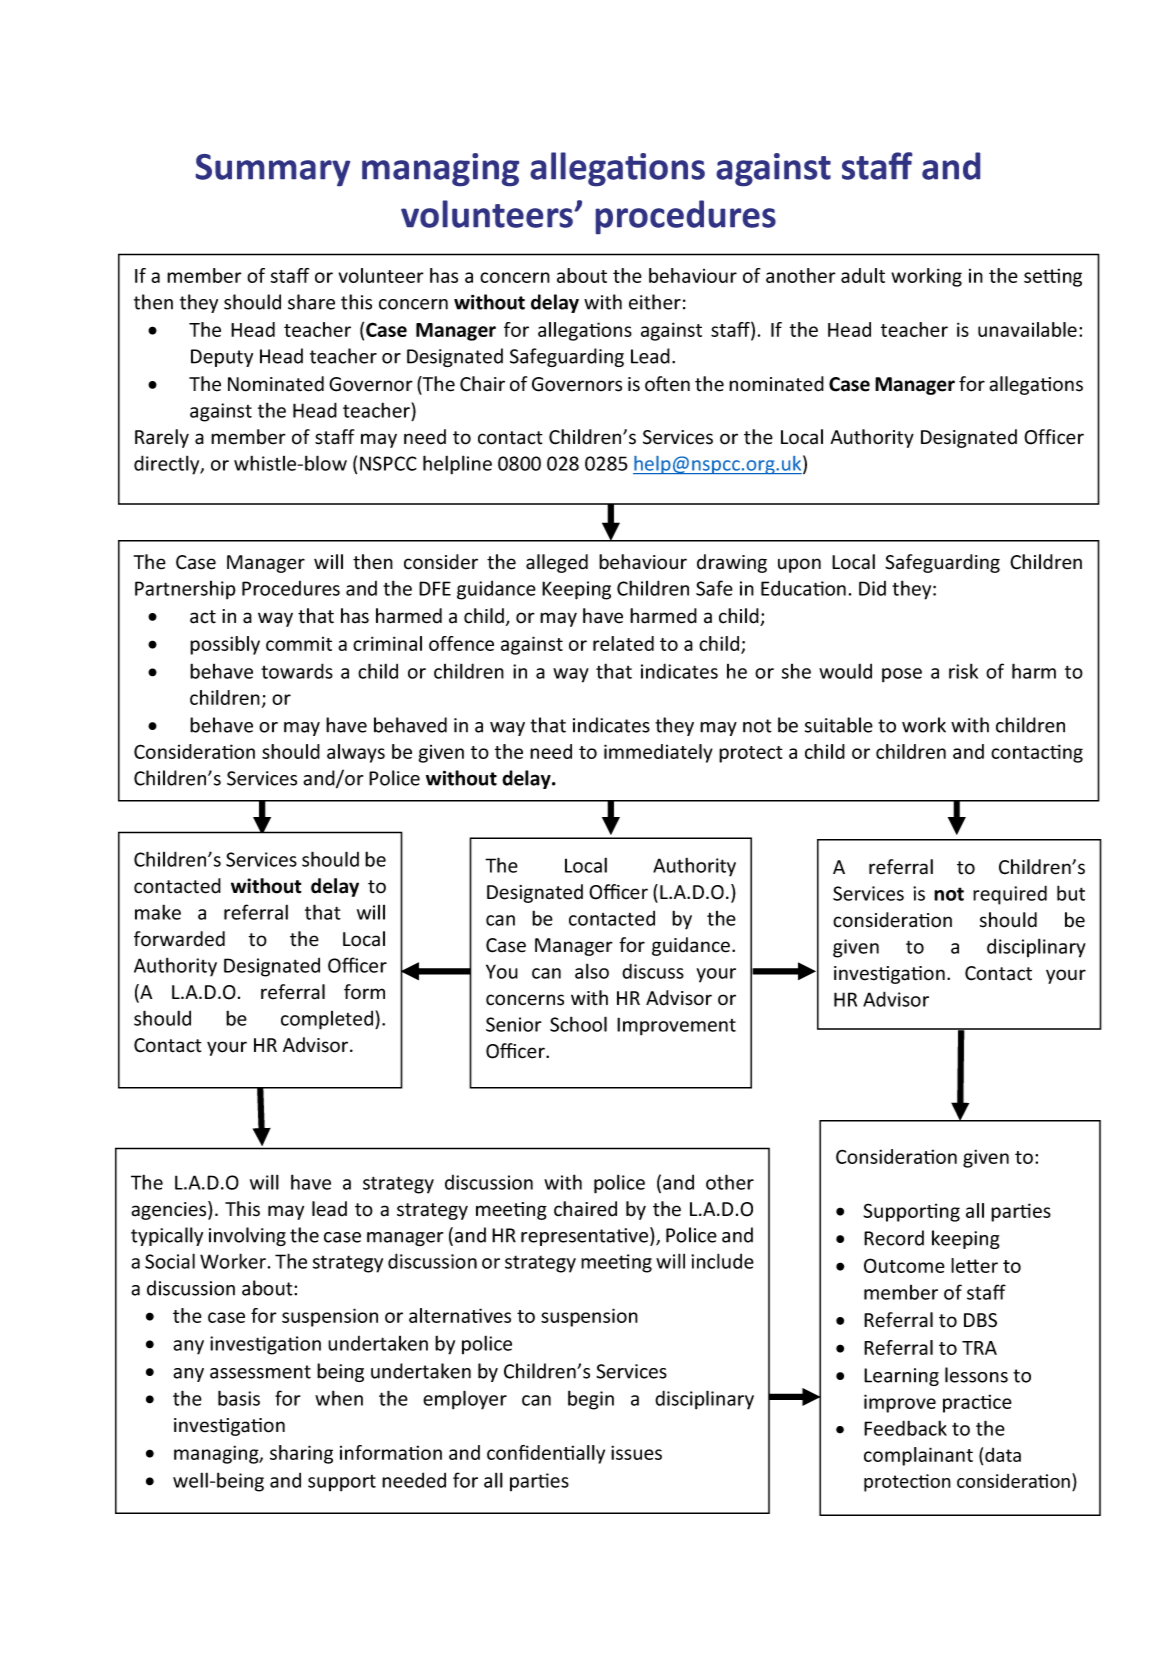 The image size is (1173, 1659). I want to click on basis, so click(239, 1398).
